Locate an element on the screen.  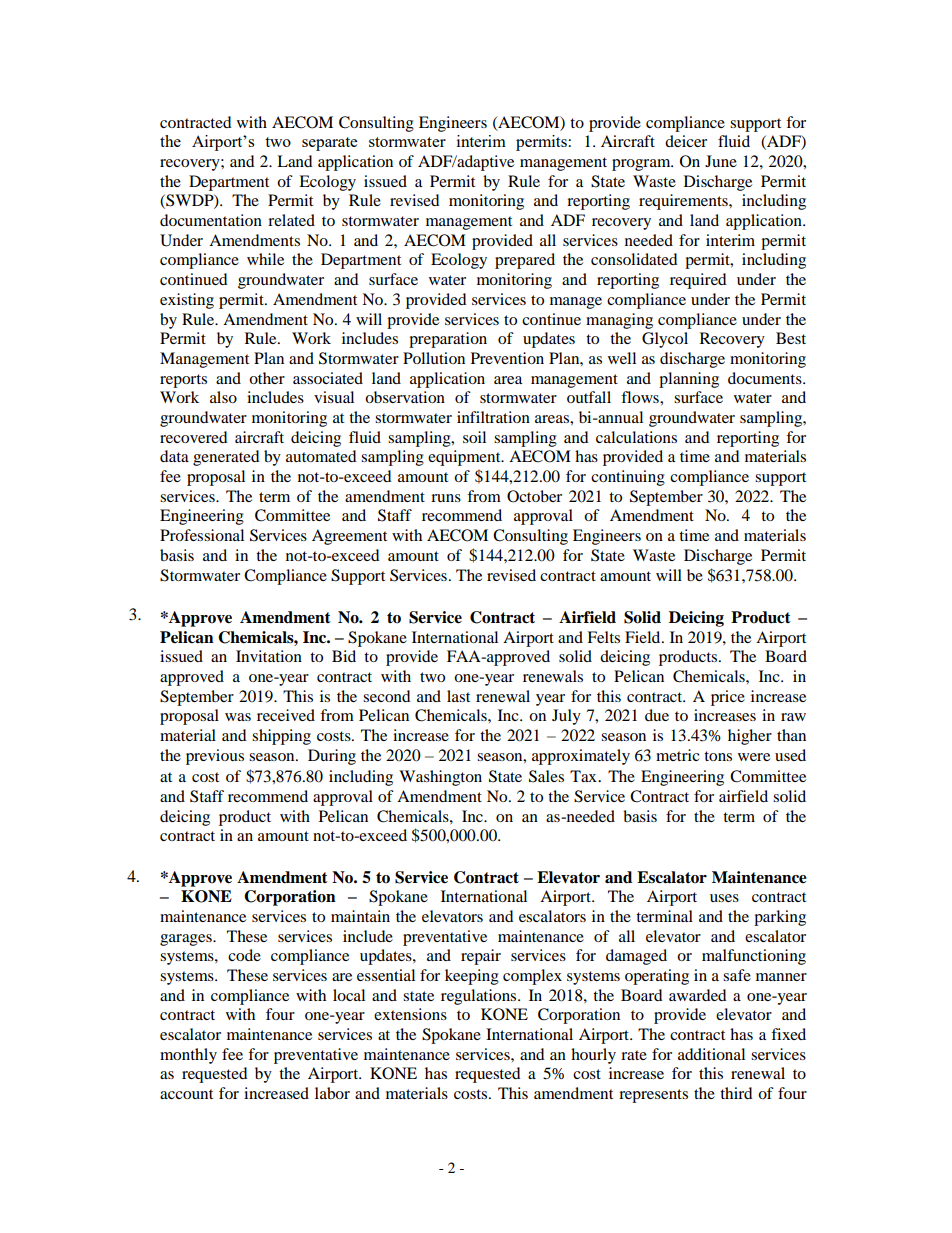
regulations is located at coordinates (480, 997).
